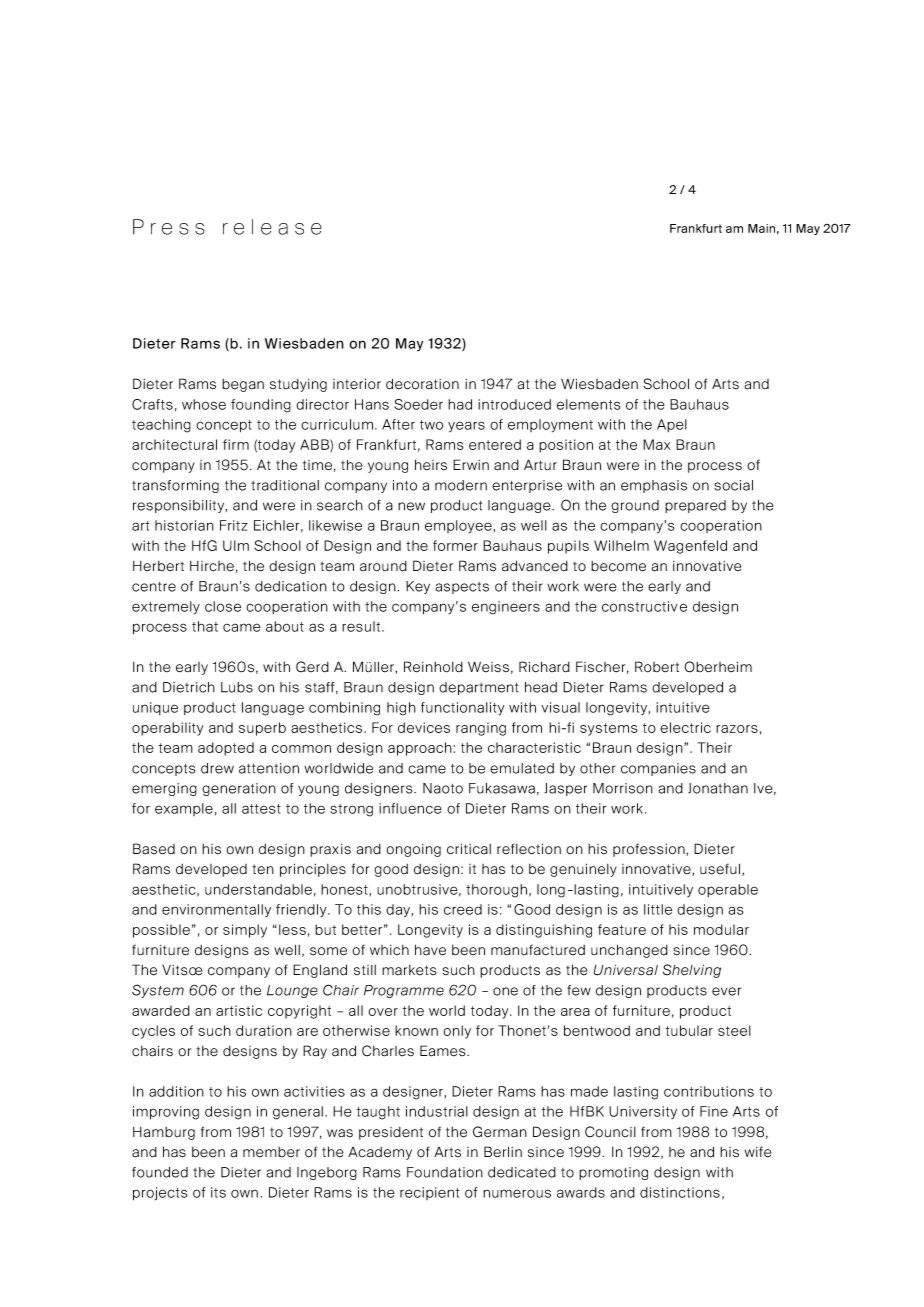  I want to click on had, so click(460, 404).
